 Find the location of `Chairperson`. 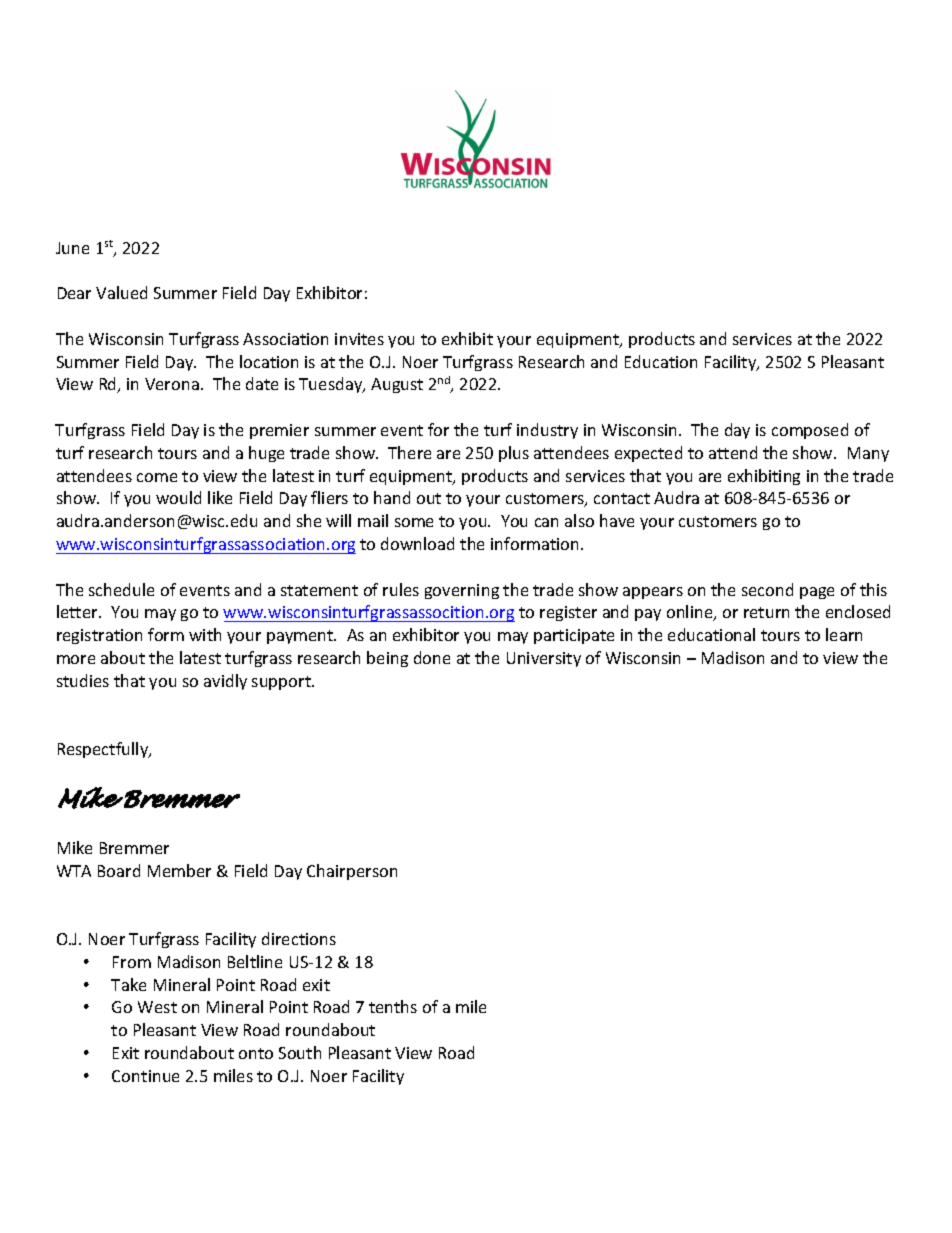

Chairperson is located at coordinates (352, 872).
